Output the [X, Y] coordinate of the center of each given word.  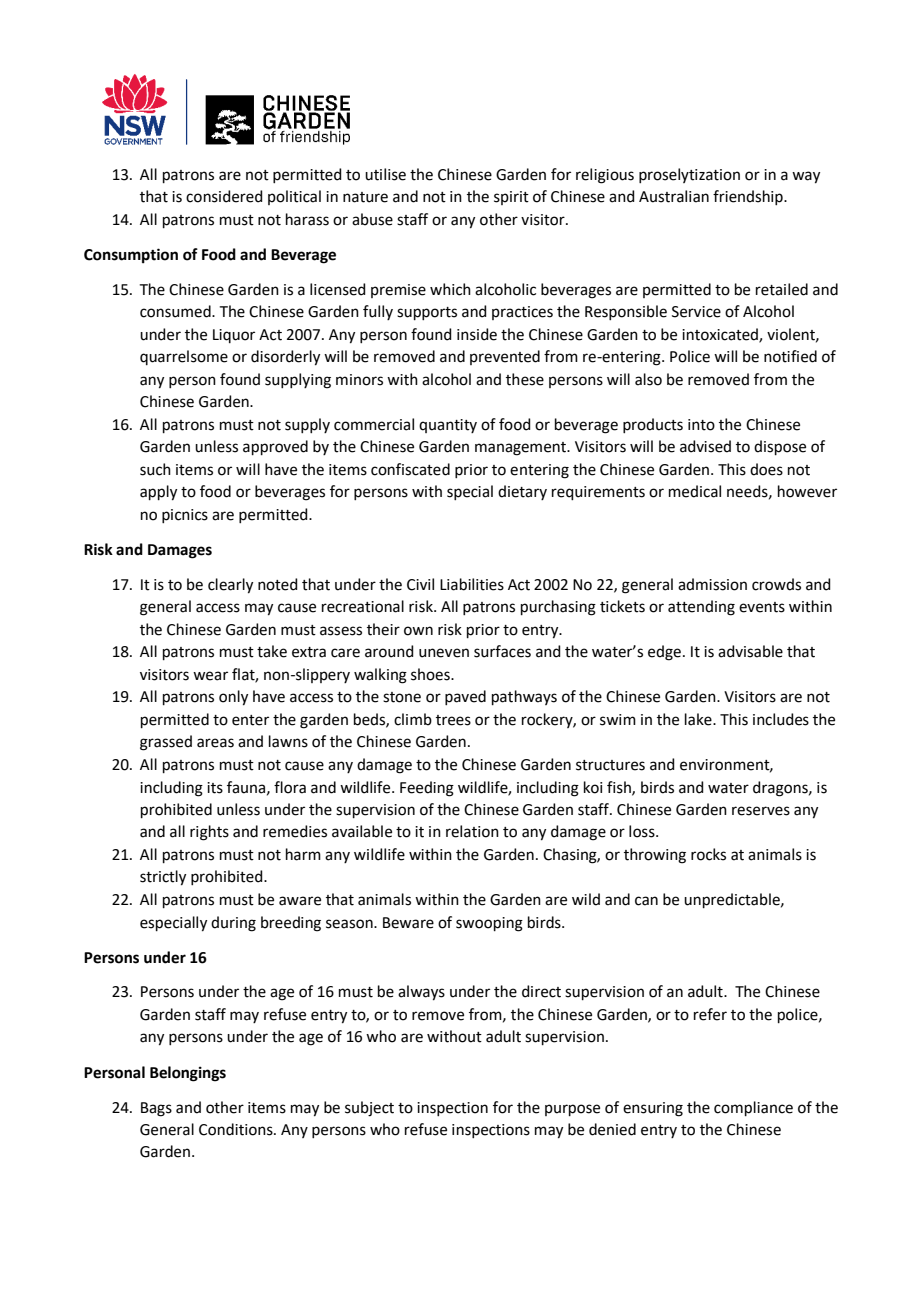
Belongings [188, 1074]
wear [210, 676]
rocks [708, 854]
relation [472, 831]
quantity [448, 426]
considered [224, 196]
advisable [750, 651]
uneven [444, 653]
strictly [163, 878]
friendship [749, 197]
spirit [511, 198]
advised [705, 446]
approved [275, 447]
